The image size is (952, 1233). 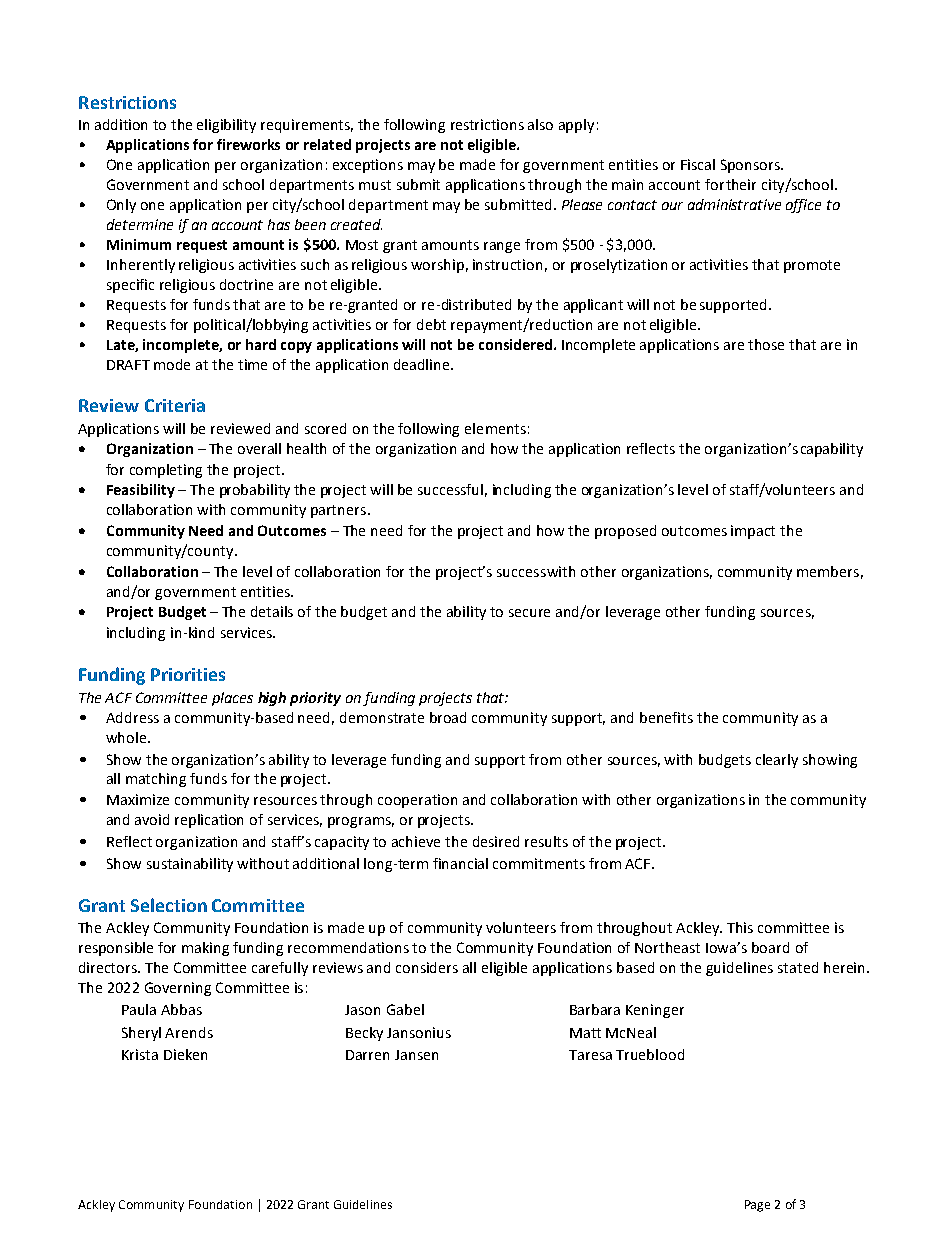 What do you see at coordinates (757, 1206) in the document?
I see `Page` at bounding box center [757, 1206].
